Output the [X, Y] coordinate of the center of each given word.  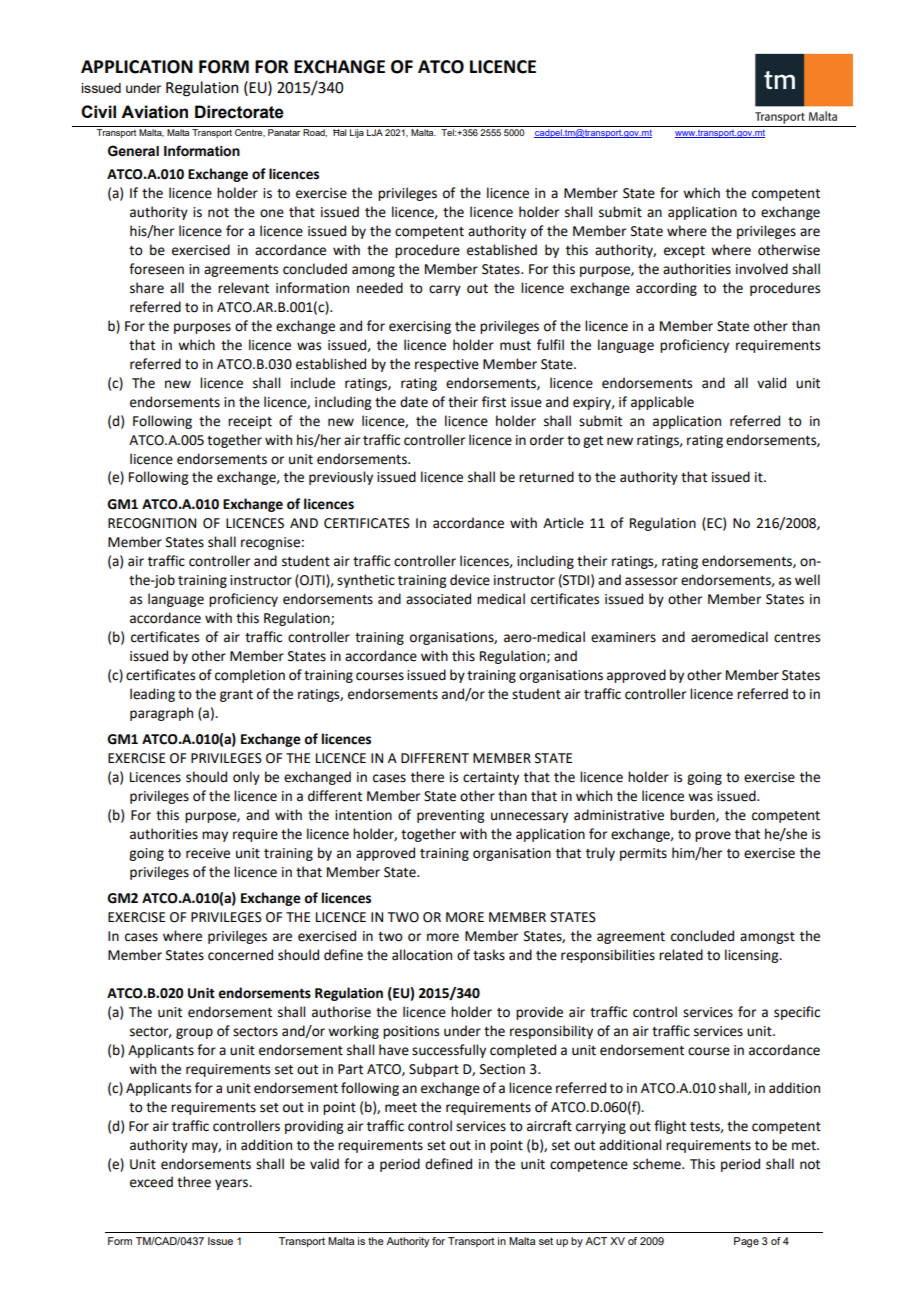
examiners [623, 637]
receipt [250, 422]
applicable [662, 403]
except [684, 252]
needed [380, 288]
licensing [753, 956]
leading [152, 695]
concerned [240, 955]
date [414, 402]
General [133, 151]
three [194, 1182]
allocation [422, 955]
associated [438, 599]
